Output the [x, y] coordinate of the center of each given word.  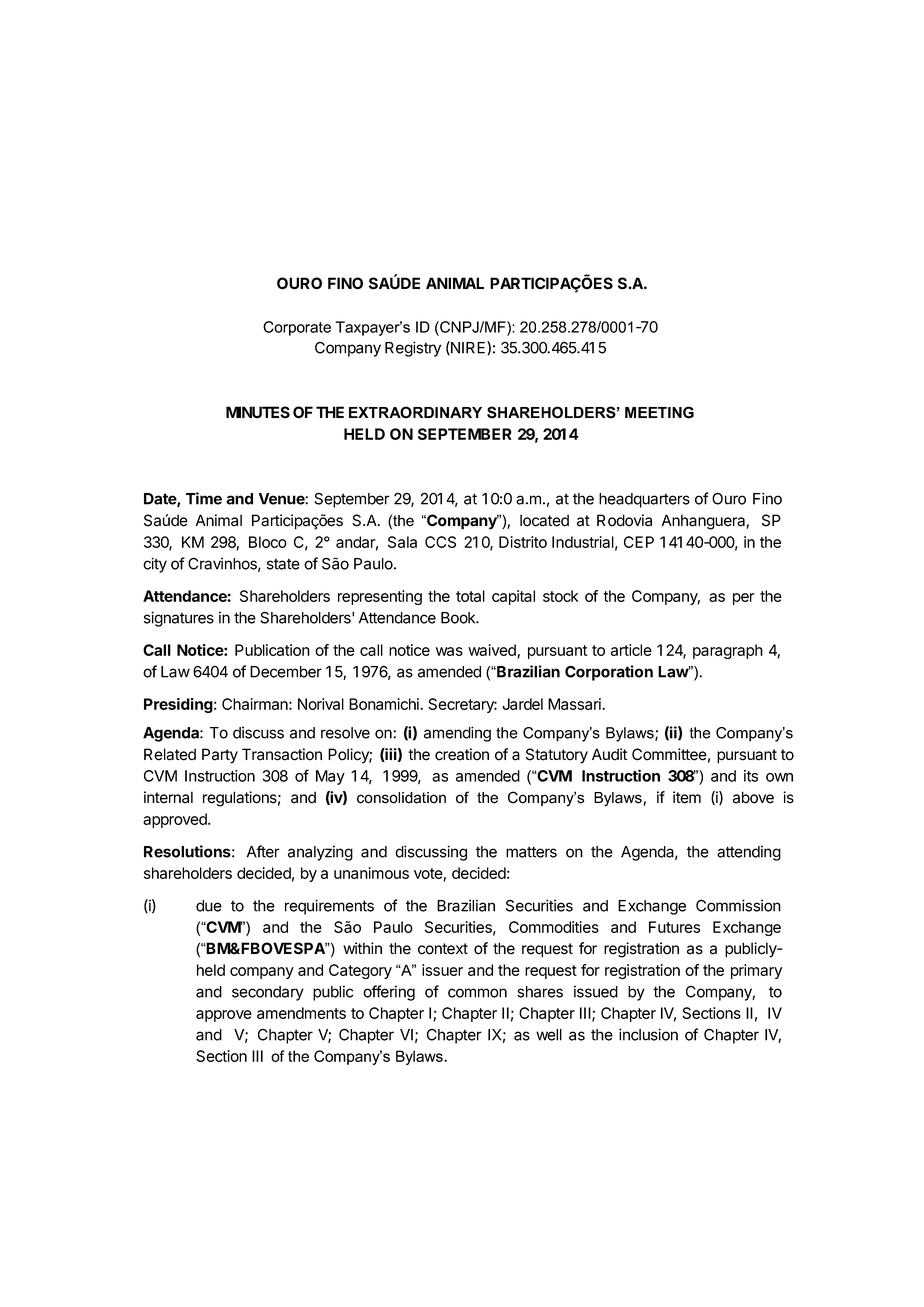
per [744, 599]
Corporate [297, 328]
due [209, 906]
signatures [179, 619]
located [544, 520]
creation [462, 754]
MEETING [659, 412]
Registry [413, 349]
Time [204, 498]
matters [531, 852]
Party [220, 756]
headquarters [644, 500]
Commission [738, 905]
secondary [268, 993]
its [751, 776]
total [470, 596]
